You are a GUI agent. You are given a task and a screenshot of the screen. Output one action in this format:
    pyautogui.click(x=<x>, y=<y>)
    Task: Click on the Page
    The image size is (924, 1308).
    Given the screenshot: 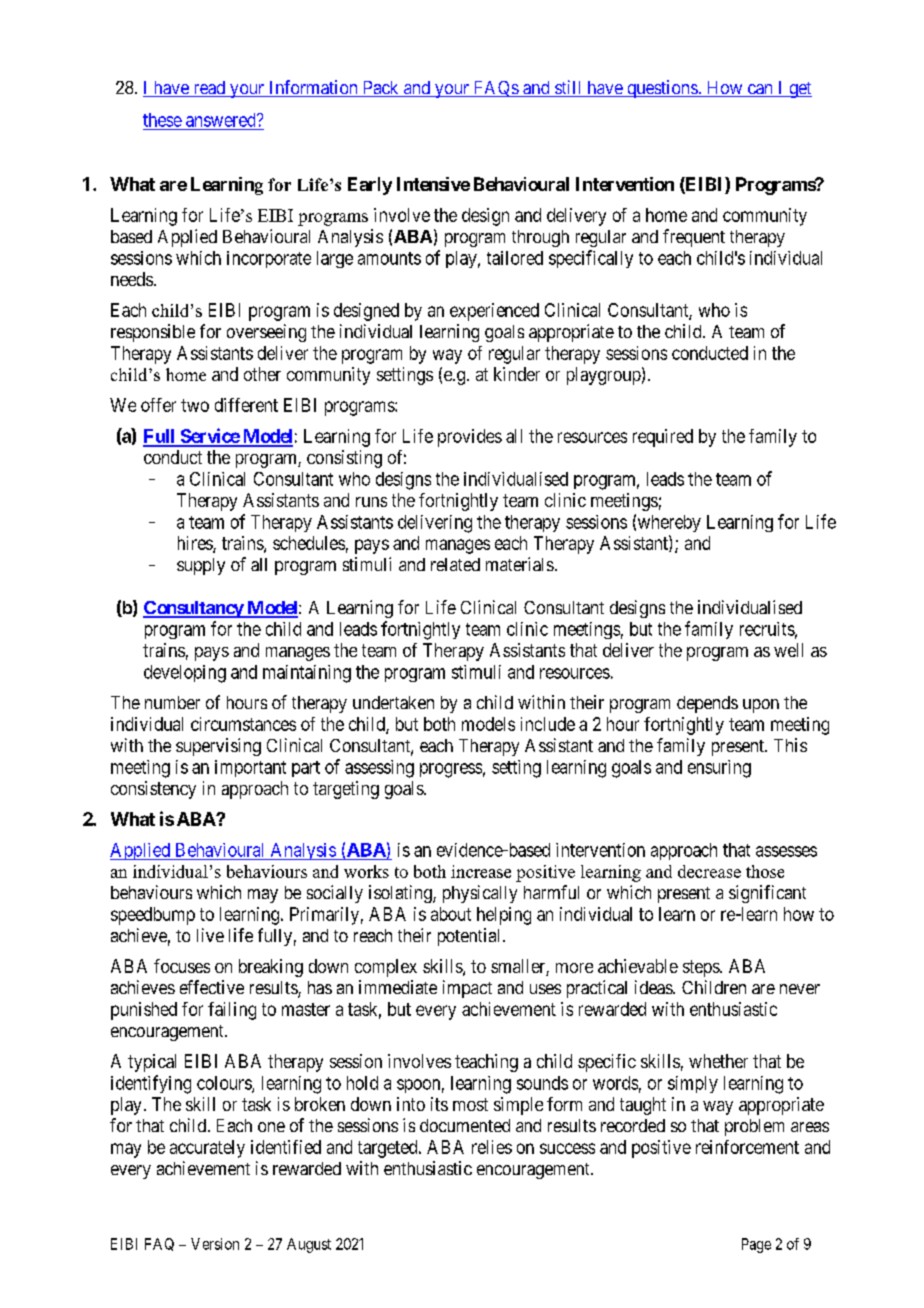 What is the action you would take?
    pyautogui.click(x=756, y=1245)
